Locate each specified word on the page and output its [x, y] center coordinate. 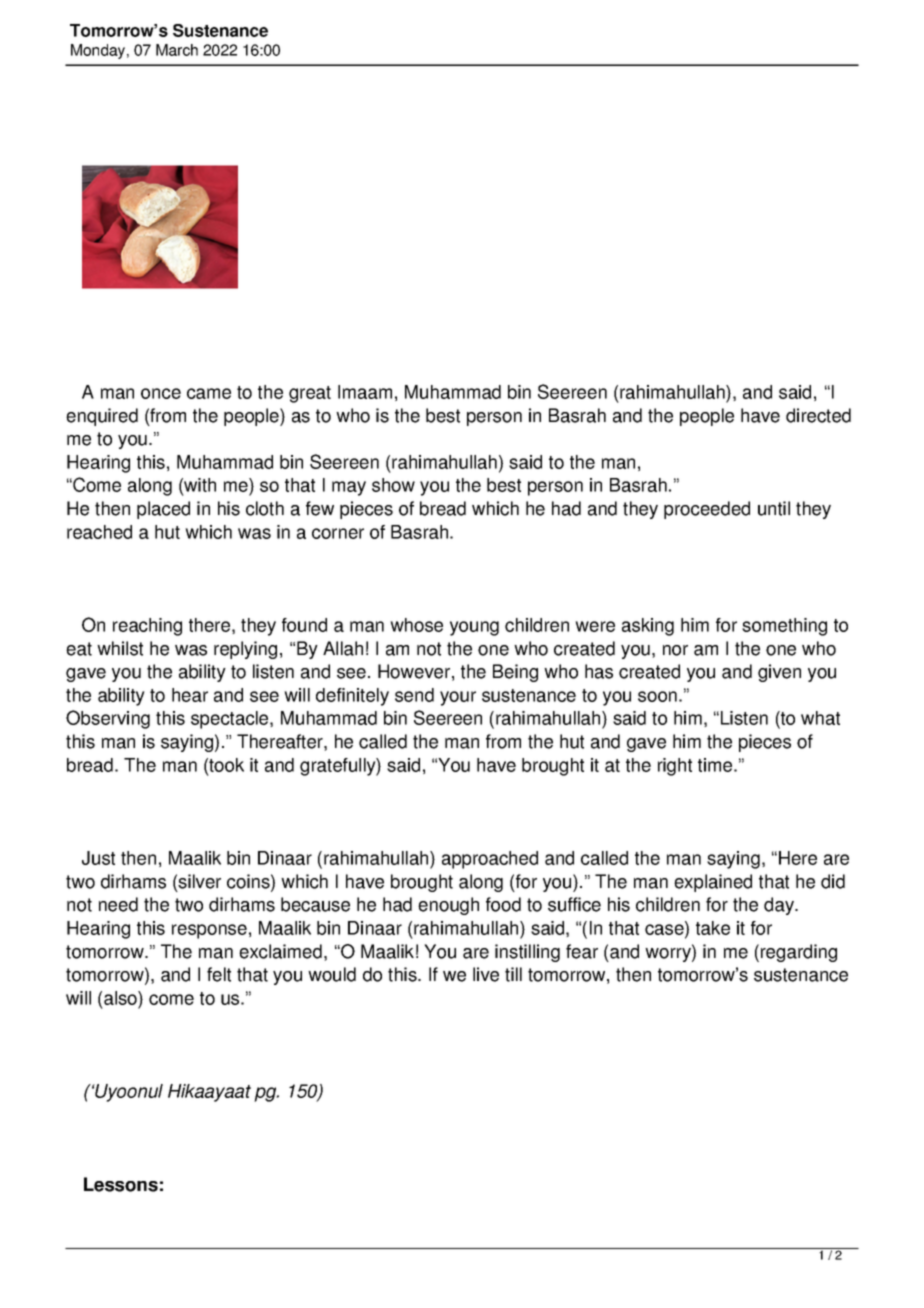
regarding [799, 953]
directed [818, 415]
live [486, 974]
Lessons [121, 1184]
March [177, 50]
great [310, 394]
